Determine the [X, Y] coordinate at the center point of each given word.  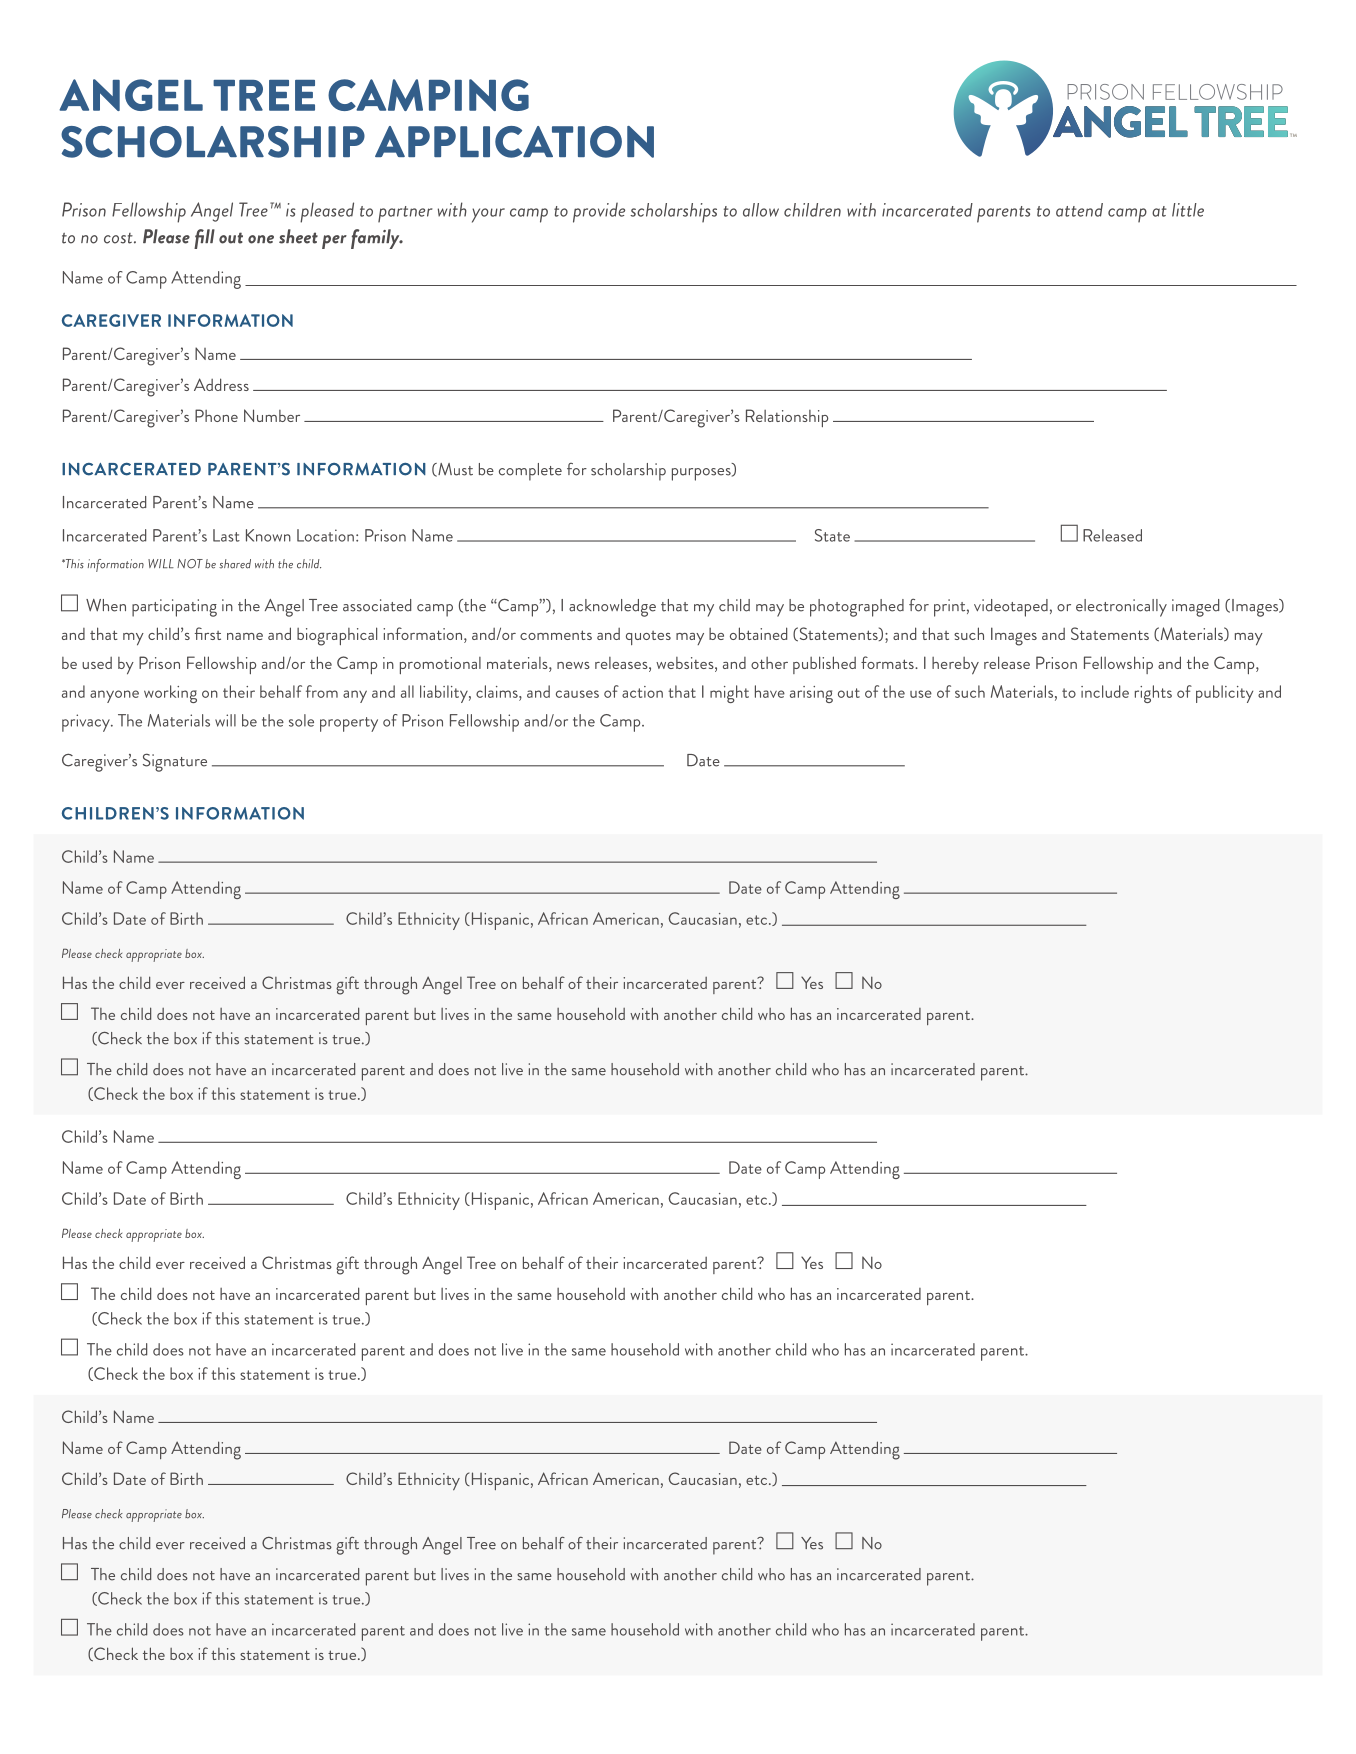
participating [174, 608]
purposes [702, 474]
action [642, 692]
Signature [175, 762]
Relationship [787, 418]
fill [204, 239]
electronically [1121, 608]
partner [405, 214]
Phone [216, 415]
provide [599, 212]
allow [761, 210]
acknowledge [612, 608]
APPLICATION [514, 142]
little [1188, 210]
